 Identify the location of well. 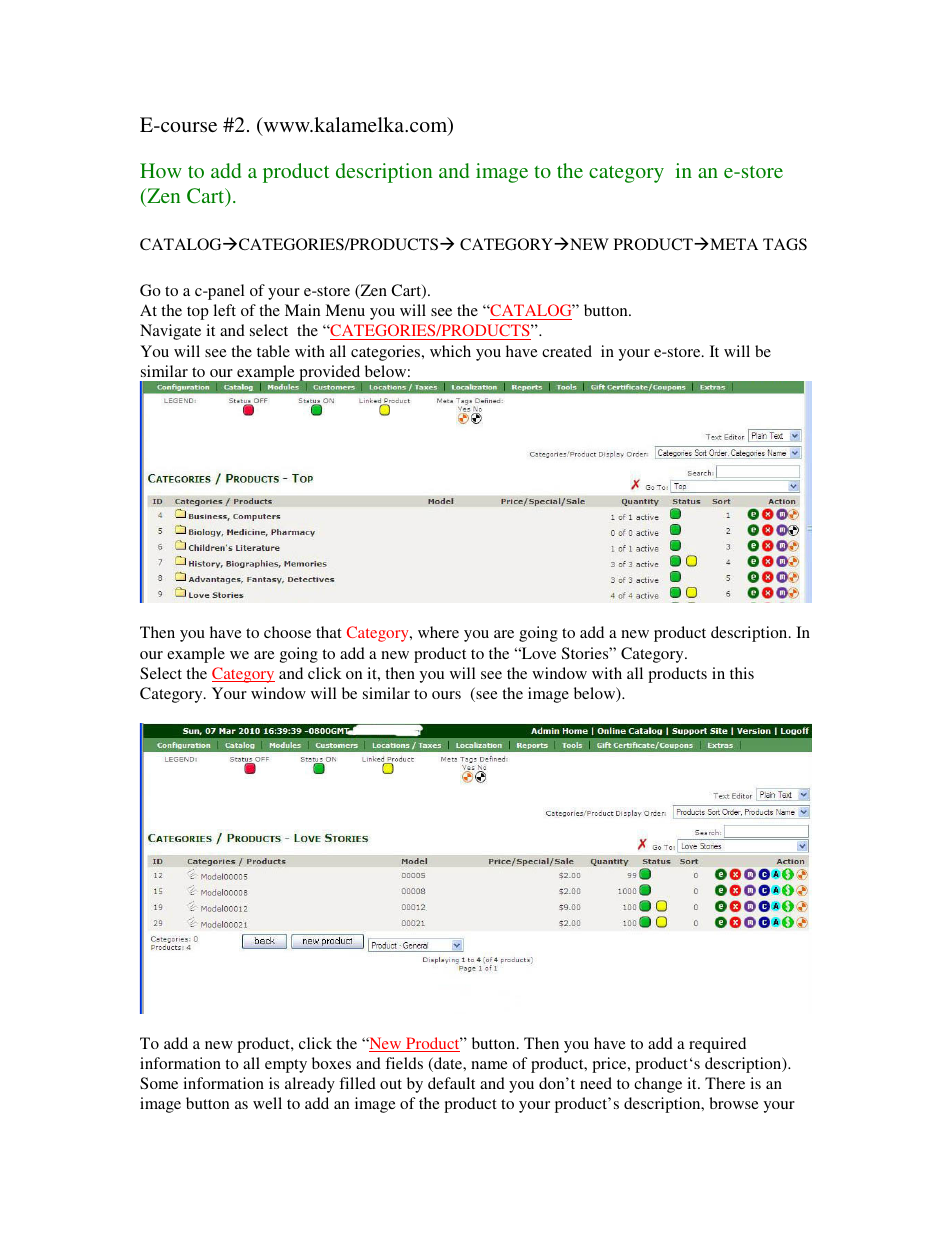
(267, 1103).
